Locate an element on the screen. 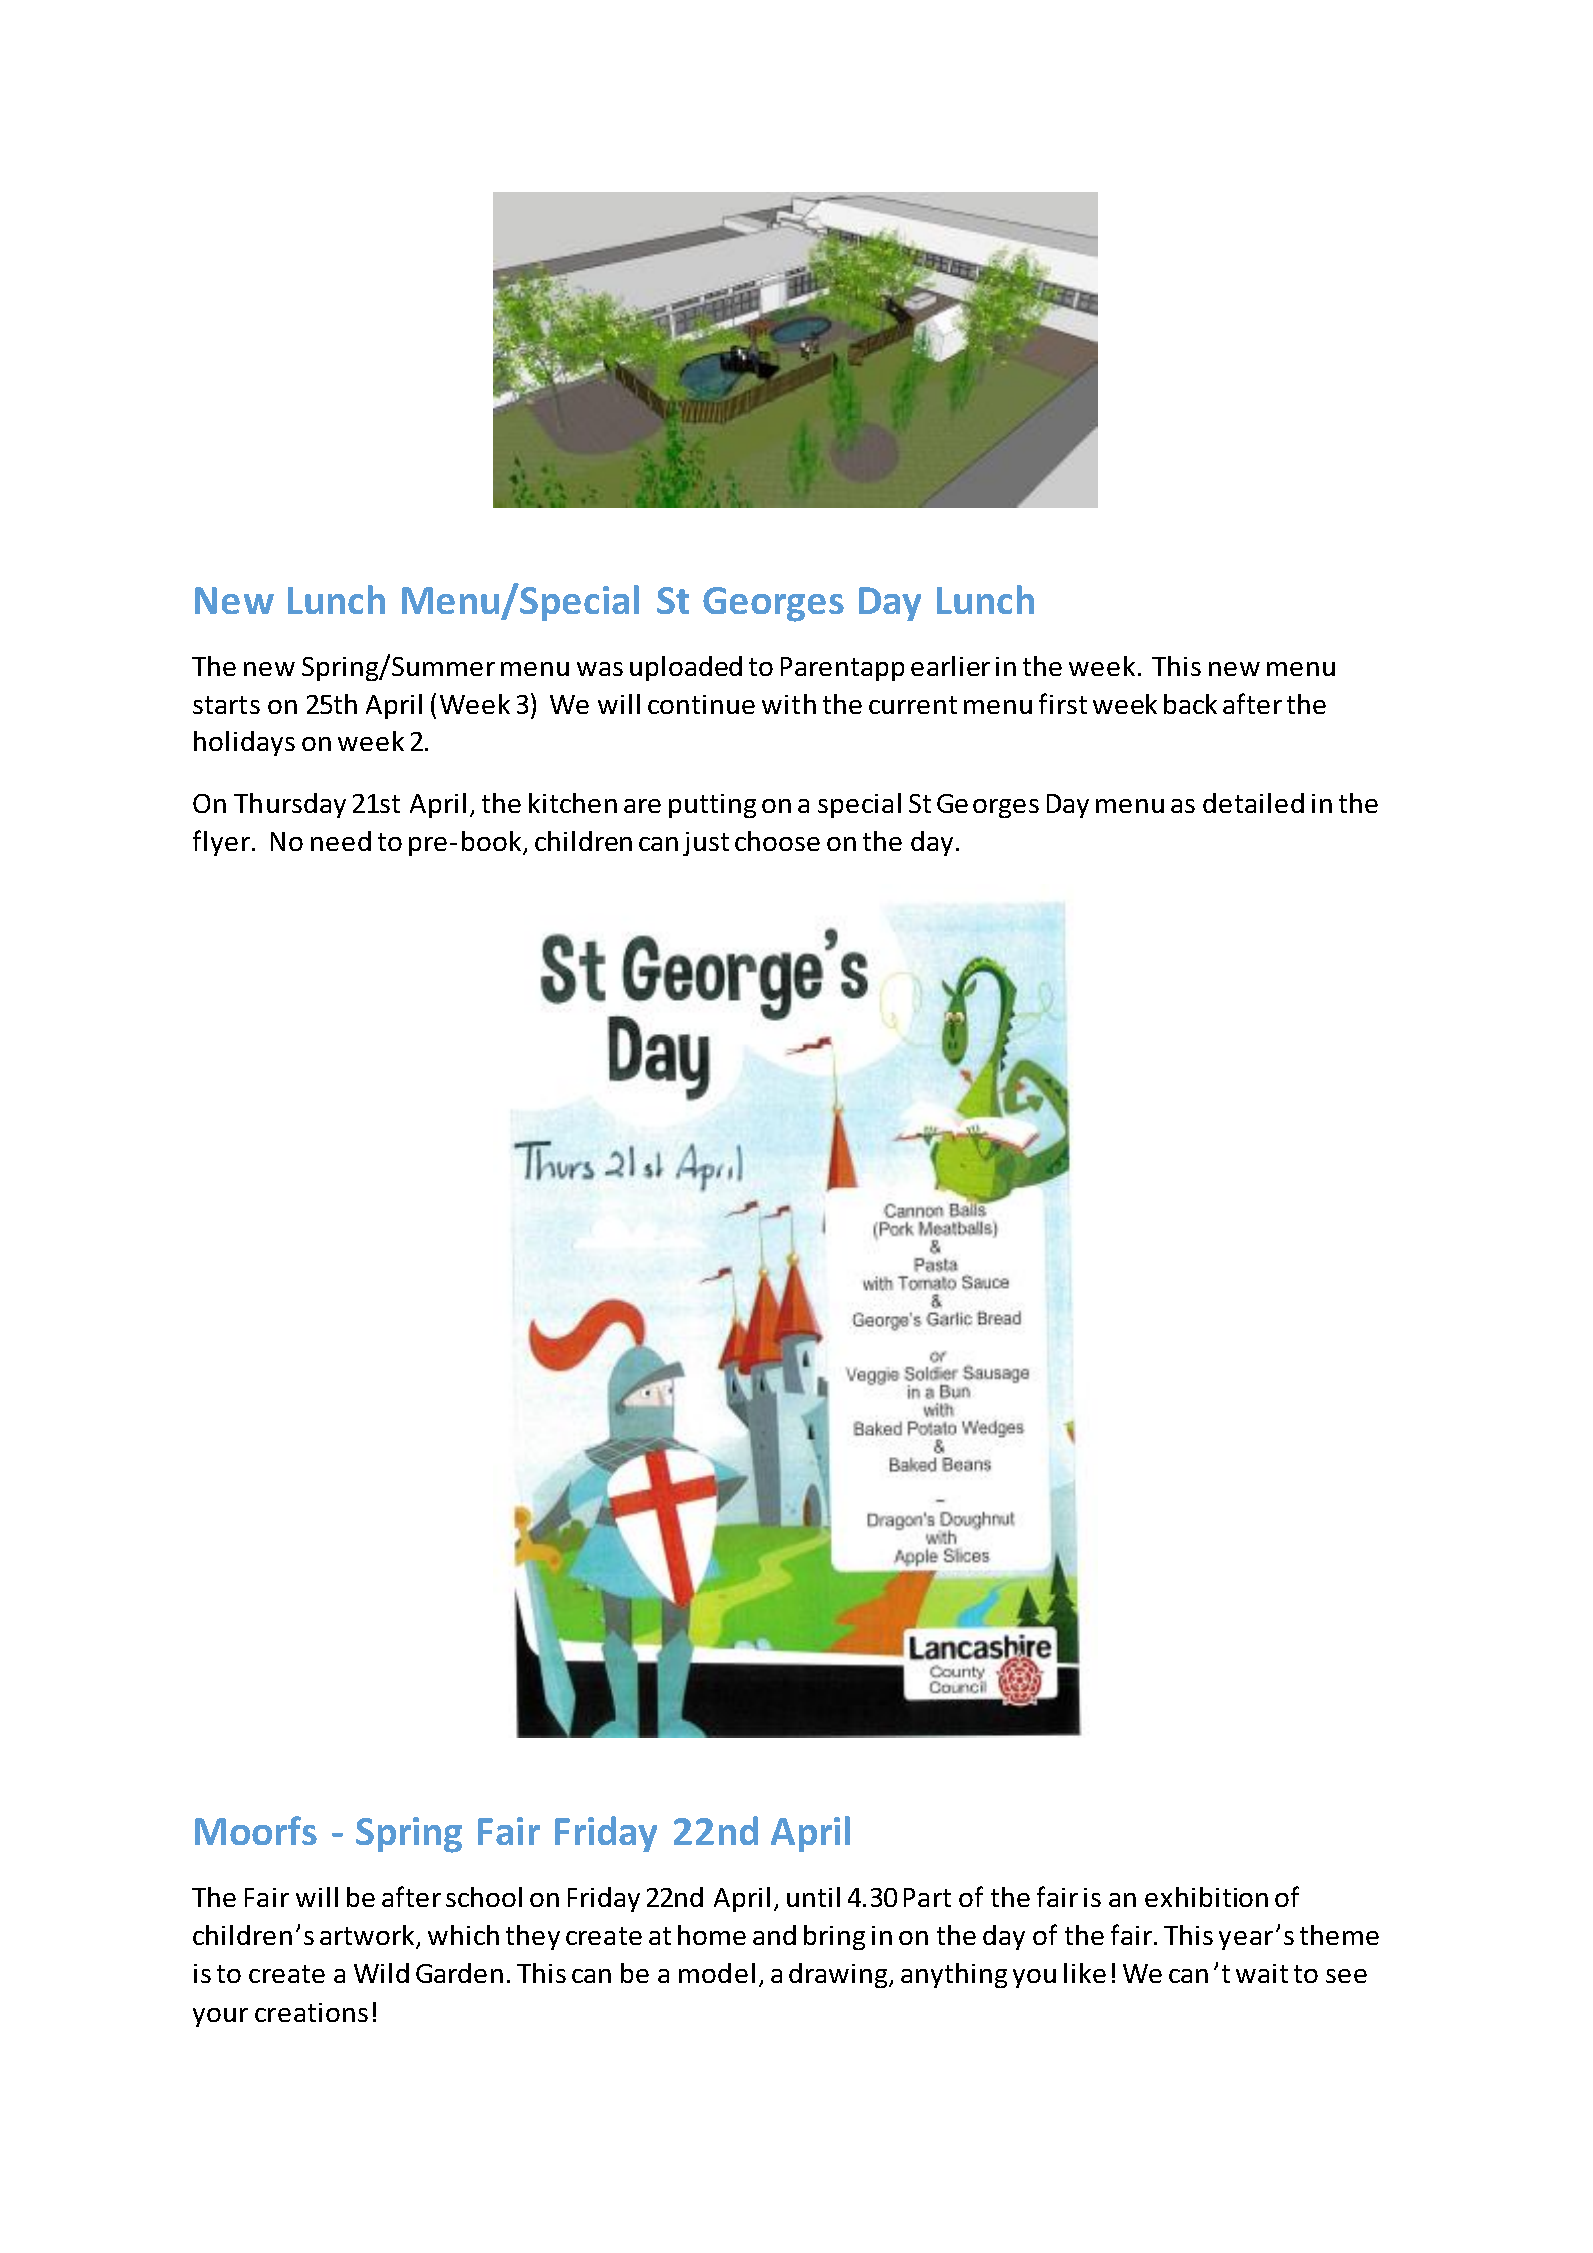 Image resolution: width=1593 pixels, height=2253 pixels. putting is located at coordinates (712, 806).
